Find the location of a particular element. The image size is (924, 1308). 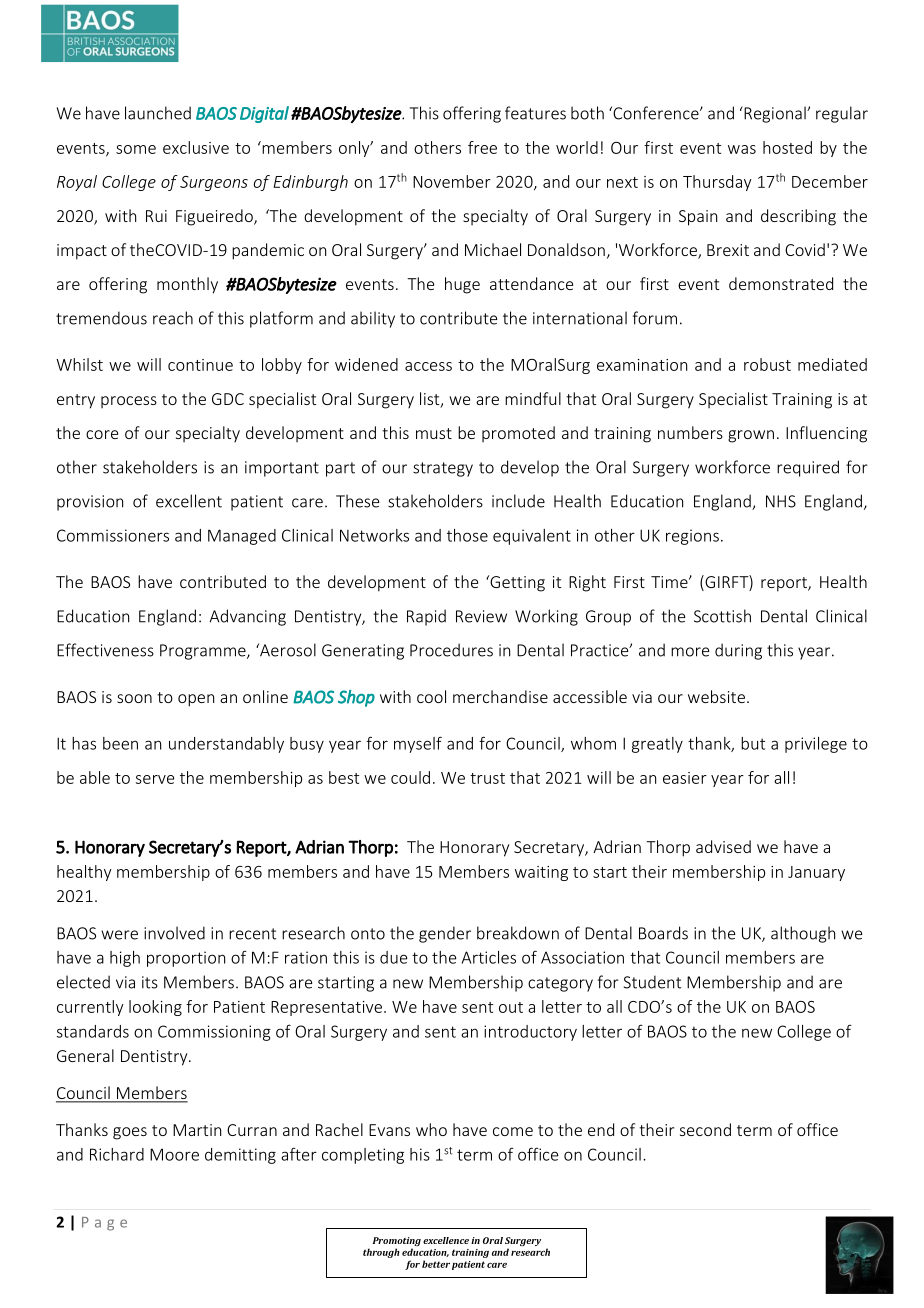

excellence is located at coordinates (446, 1240).
